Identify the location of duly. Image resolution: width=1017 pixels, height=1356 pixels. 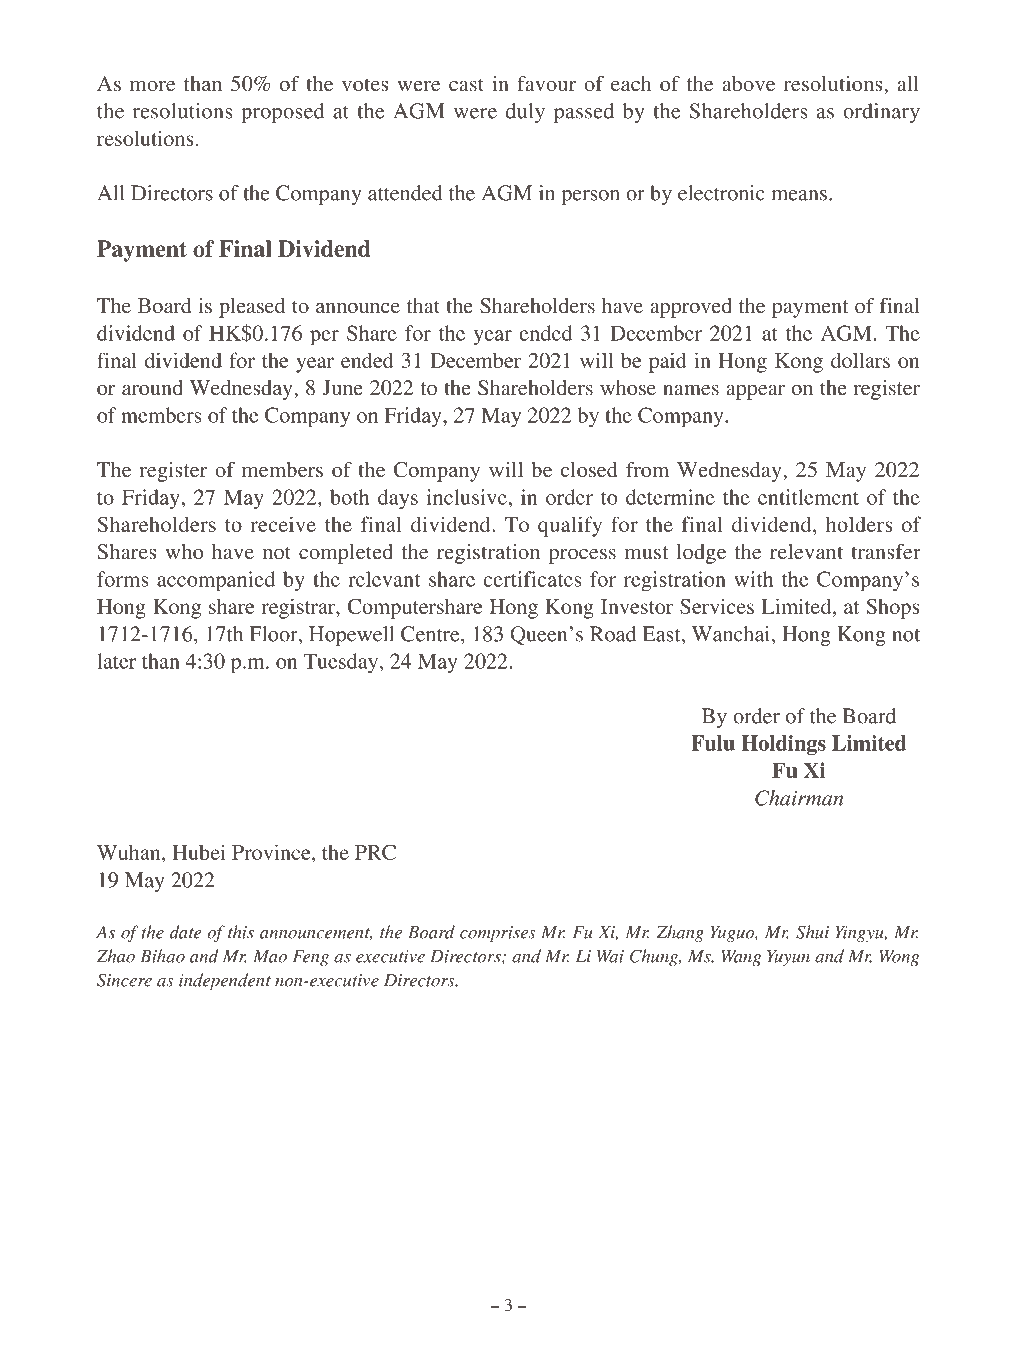
(525, 113).
